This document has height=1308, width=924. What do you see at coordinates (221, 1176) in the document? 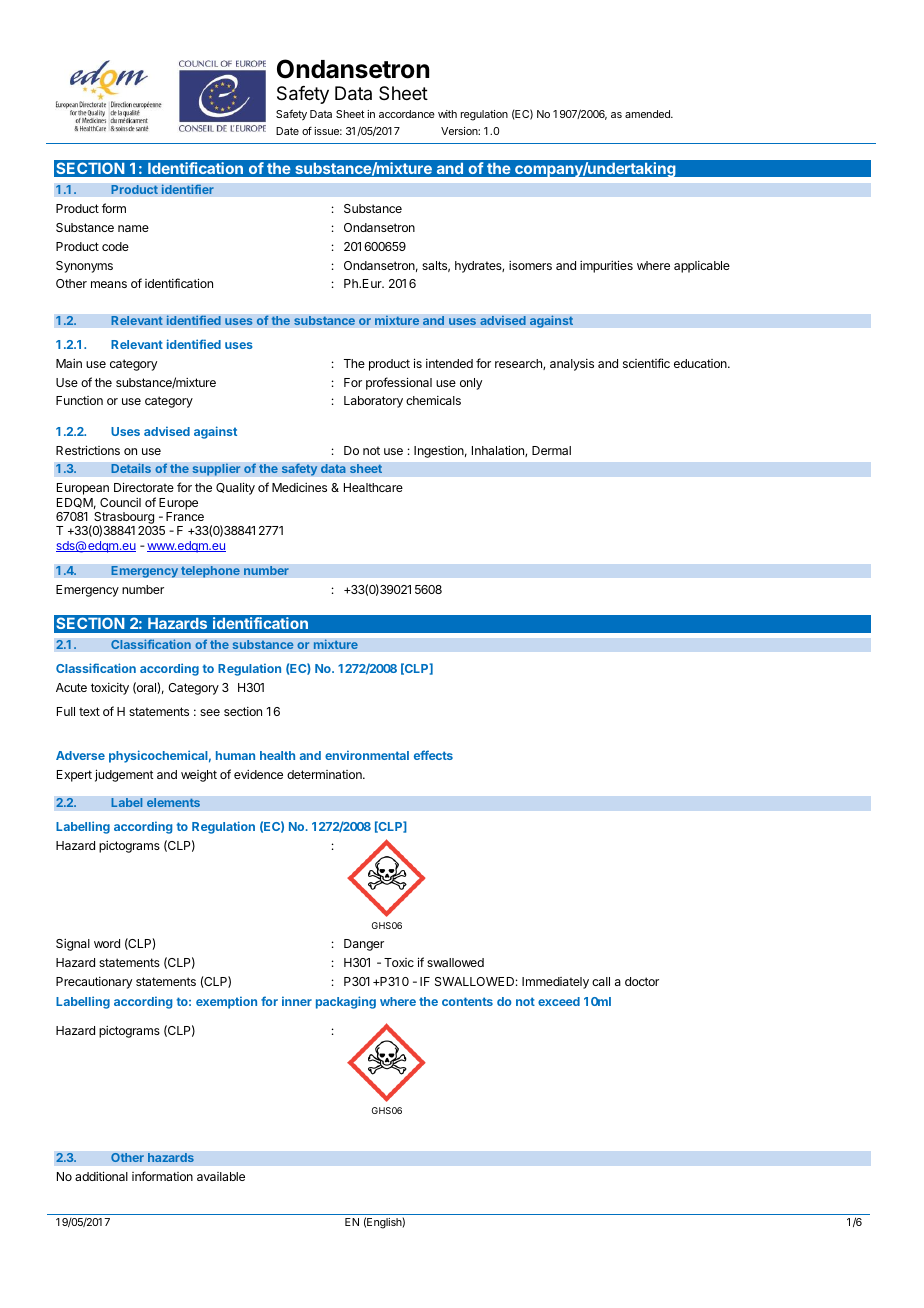
I see `available` at bounding box center [221, 1176].
